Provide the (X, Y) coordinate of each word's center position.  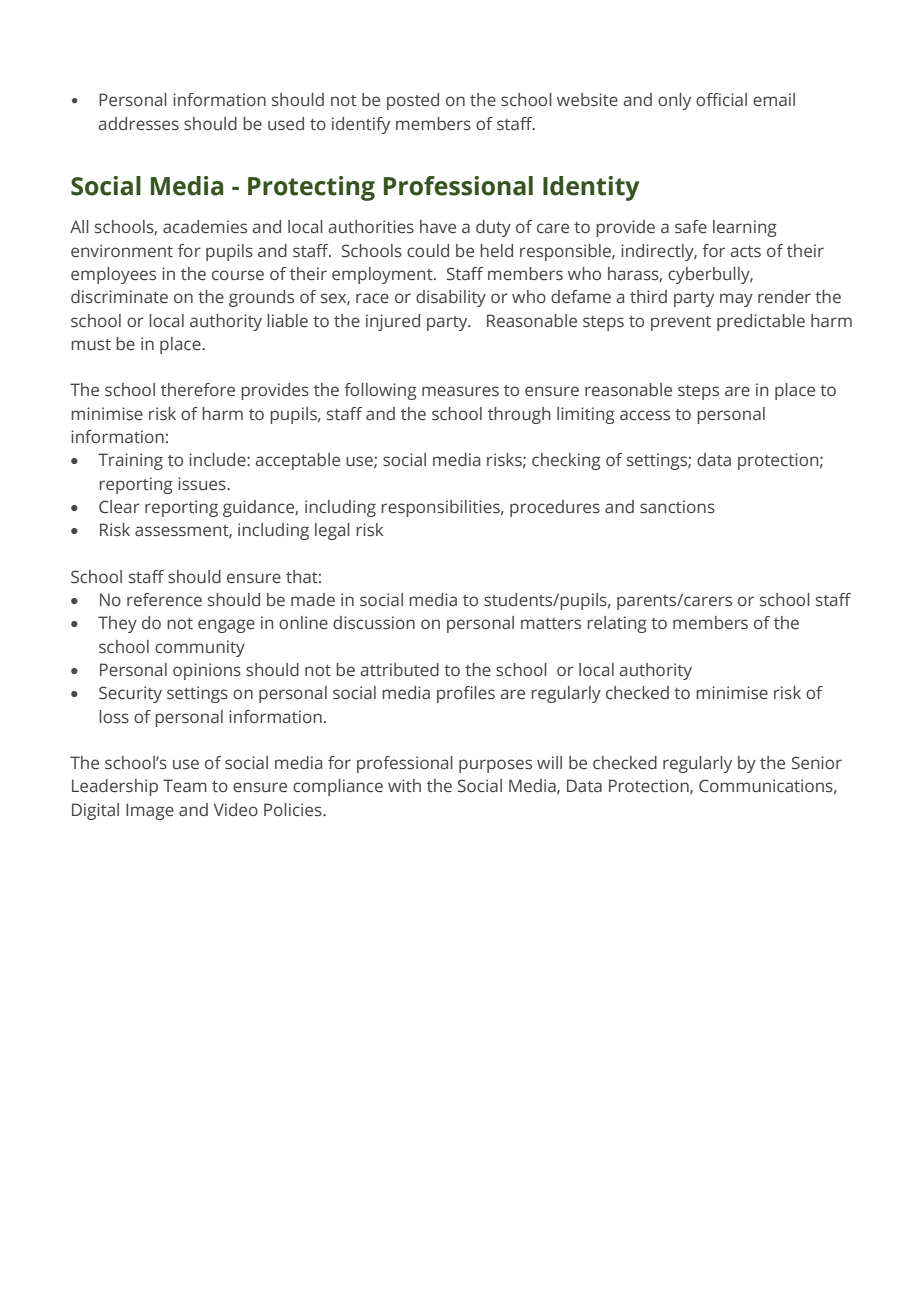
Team (185, 786)
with (404, 785)
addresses (138, 124)
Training (130, 461)
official (721, 100)
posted (413, 101)
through (519, 415)
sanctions (677, 507)
